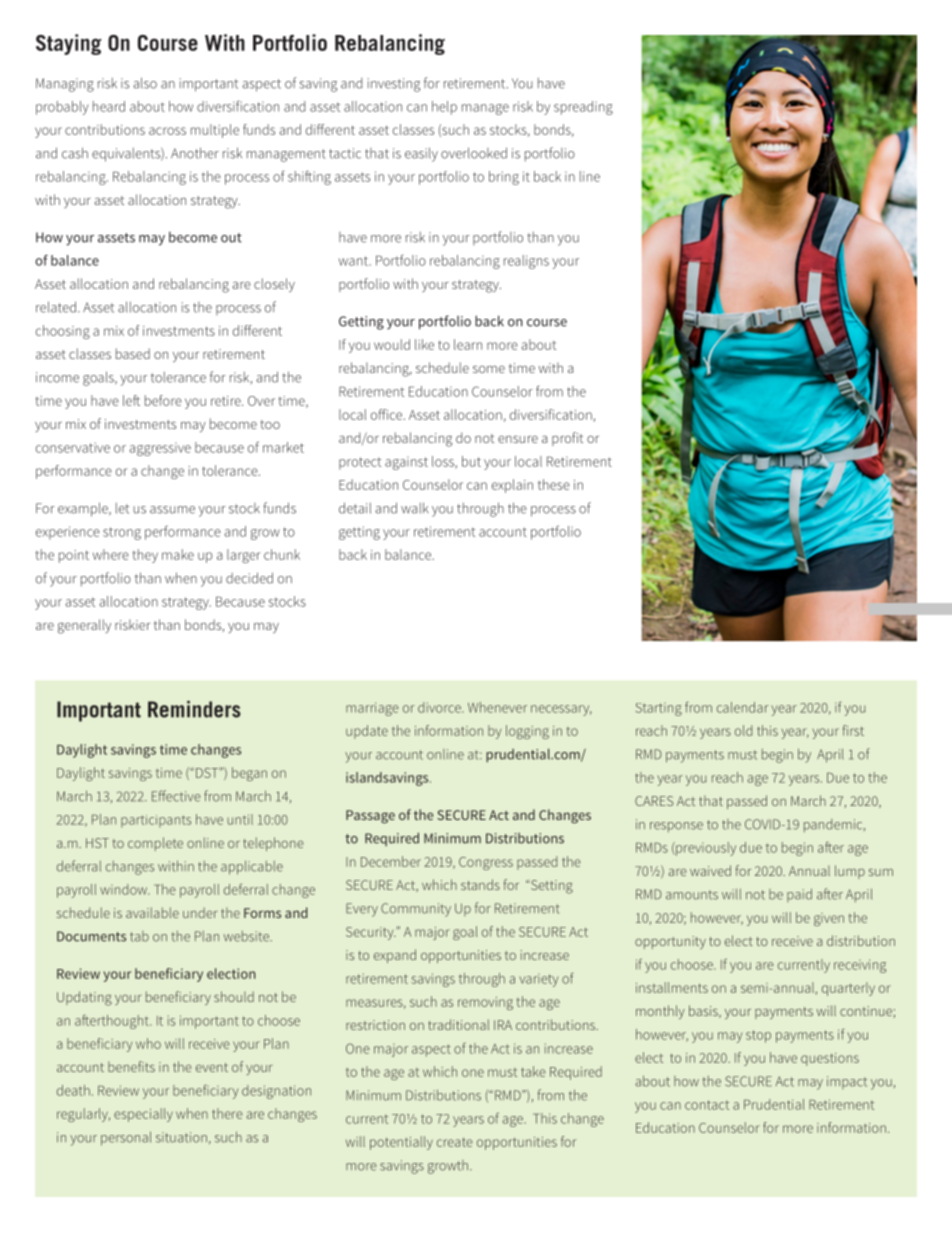 The image size is (952, 1233). What do you see at coordinates (145, 556) in the document?
I see `they` at bounding box center [145, 556].
